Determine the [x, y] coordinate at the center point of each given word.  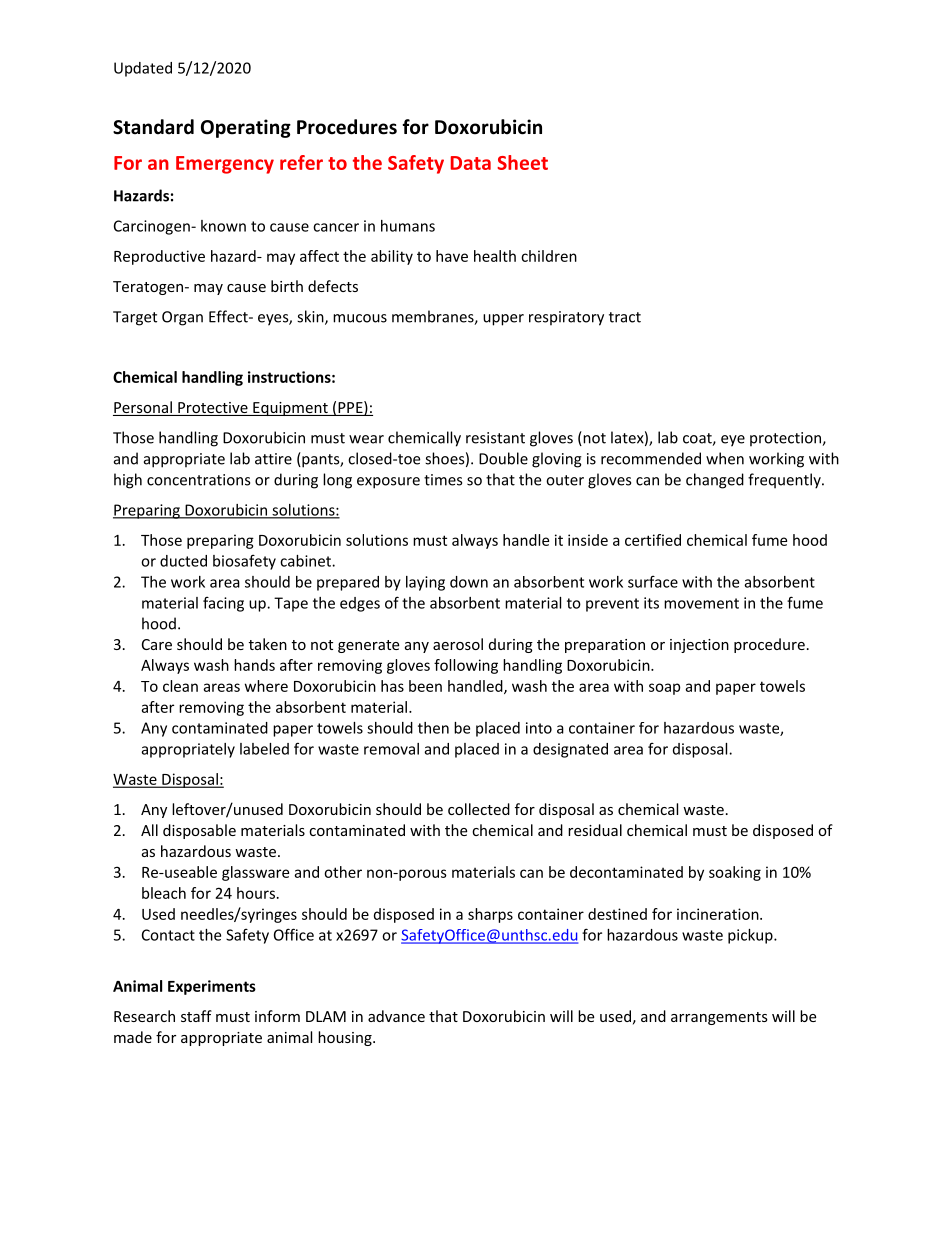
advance [396, 1016]
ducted [183, 561]
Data [471, 163]
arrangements [719, 1018]
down [469, 582]
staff [196, 1016]
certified [653, 540]
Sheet [522, 162]
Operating [246, 128]
